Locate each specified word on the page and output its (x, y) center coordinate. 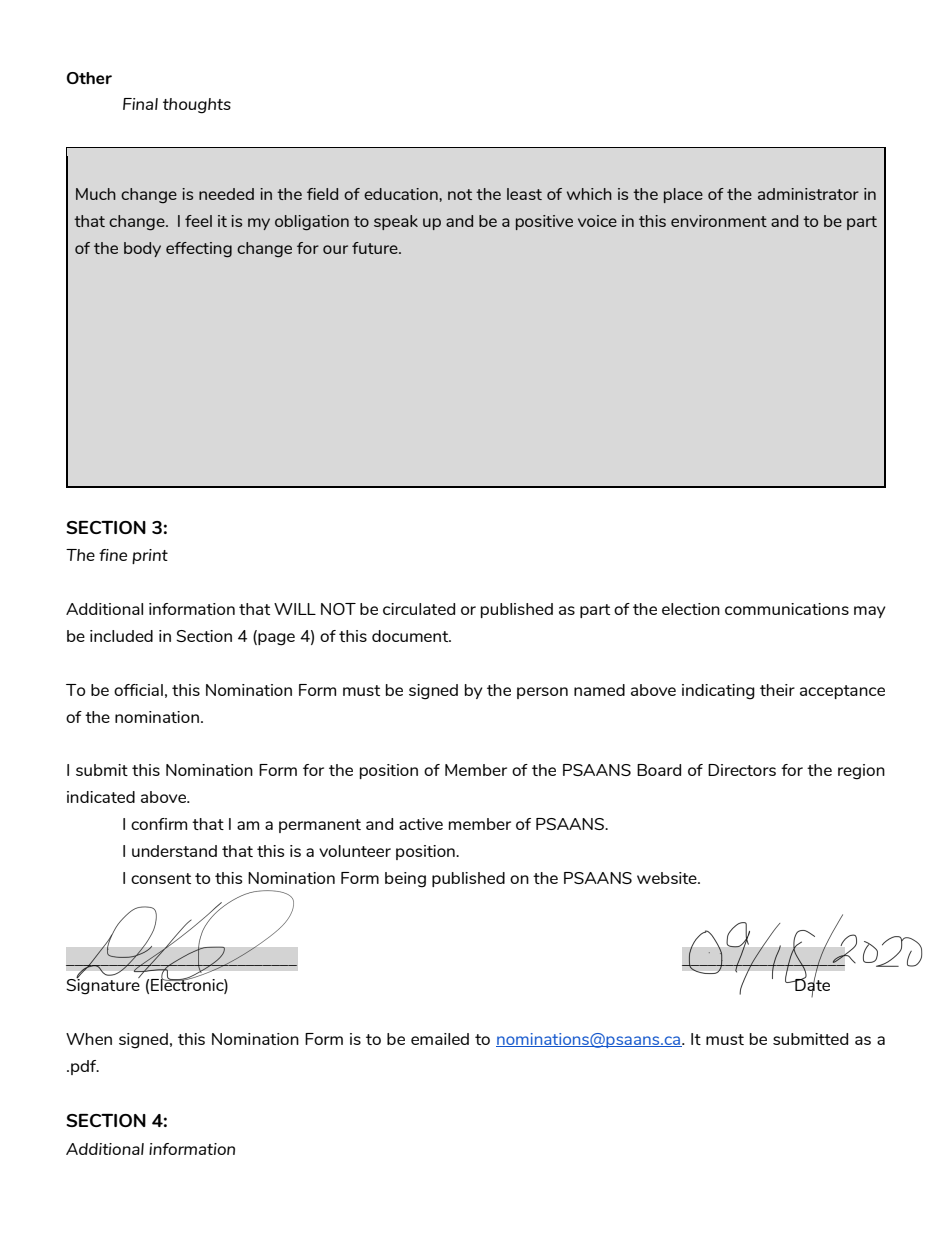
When (89, 1039)
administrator (808, 194)
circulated (419, 609)
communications (787, 609)
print (150, 556)
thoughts (197, 106)
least (524, 194)
